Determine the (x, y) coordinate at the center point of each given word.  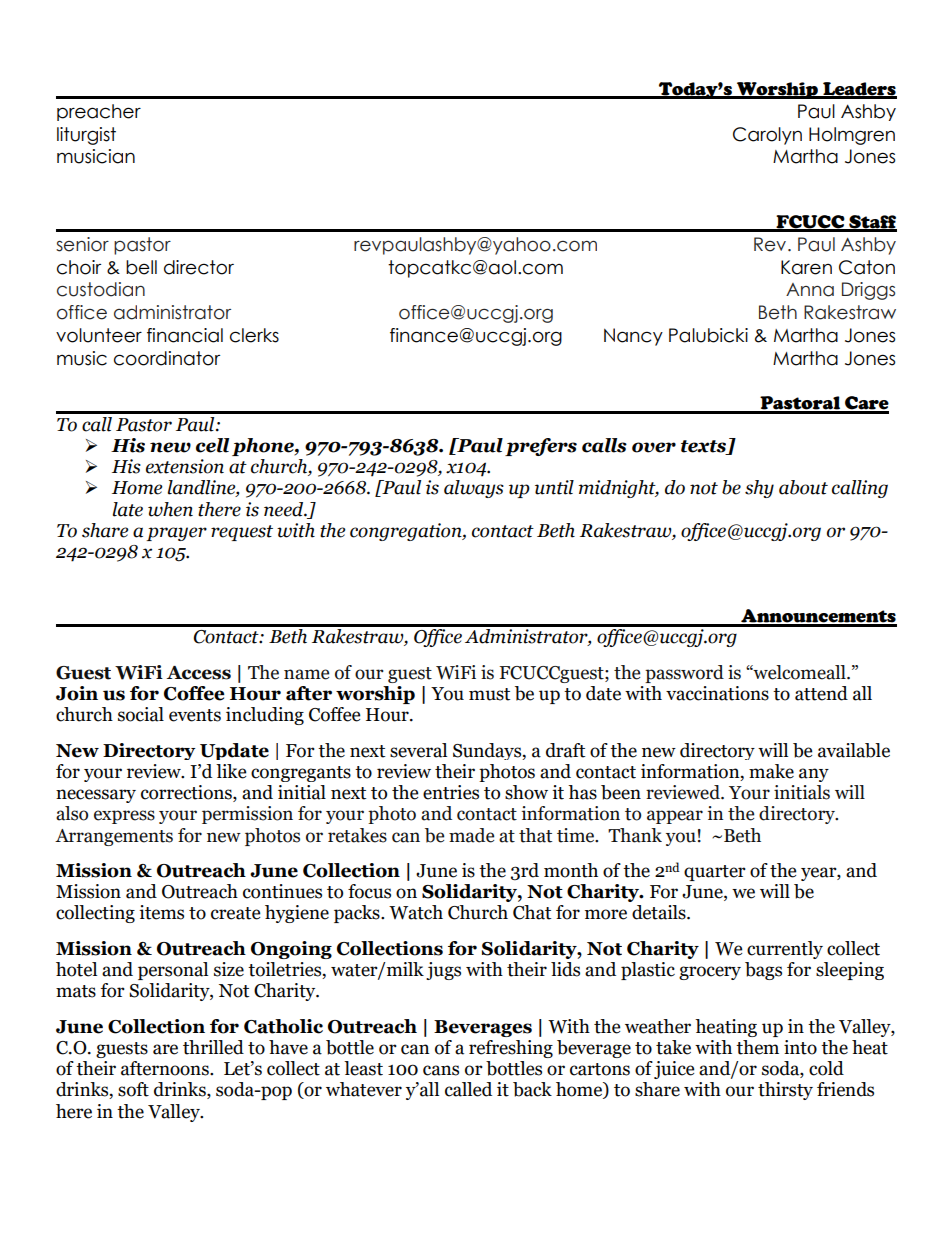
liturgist (86, 136)
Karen (806, 267)
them (757, 1047)
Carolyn (767, 136)
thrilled (213, 1047)
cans (441, 1070)
